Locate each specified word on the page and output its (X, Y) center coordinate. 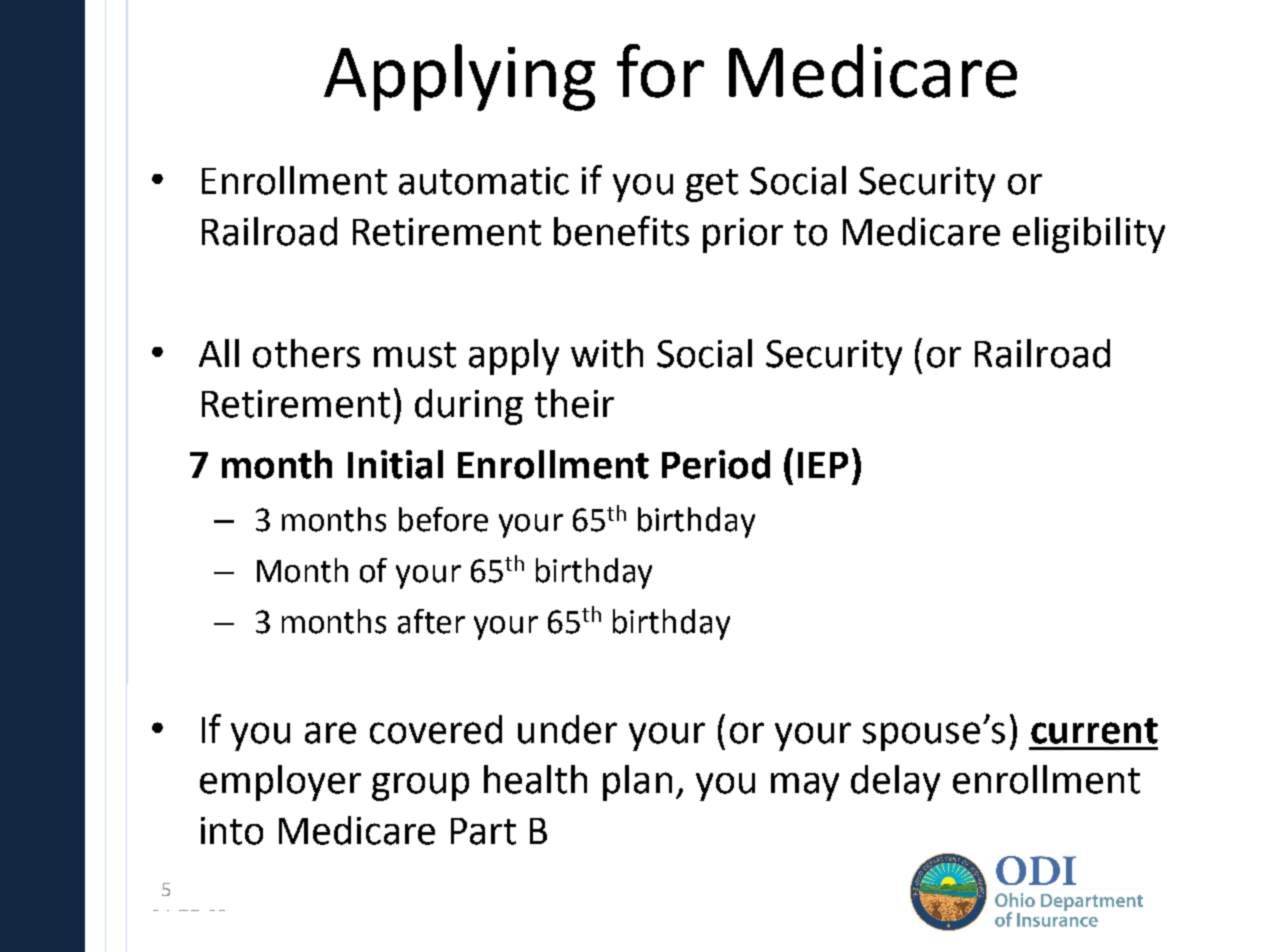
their (574, 403)
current (1094, 731)
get (712, 185)
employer (280, 783)
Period (716, 464)
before (443, 519)
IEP (823, 465)
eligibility (1089, 235)
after (431, 621)
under (567, 729)
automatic (484, 181)
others (306, 353)
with (607, 353)
